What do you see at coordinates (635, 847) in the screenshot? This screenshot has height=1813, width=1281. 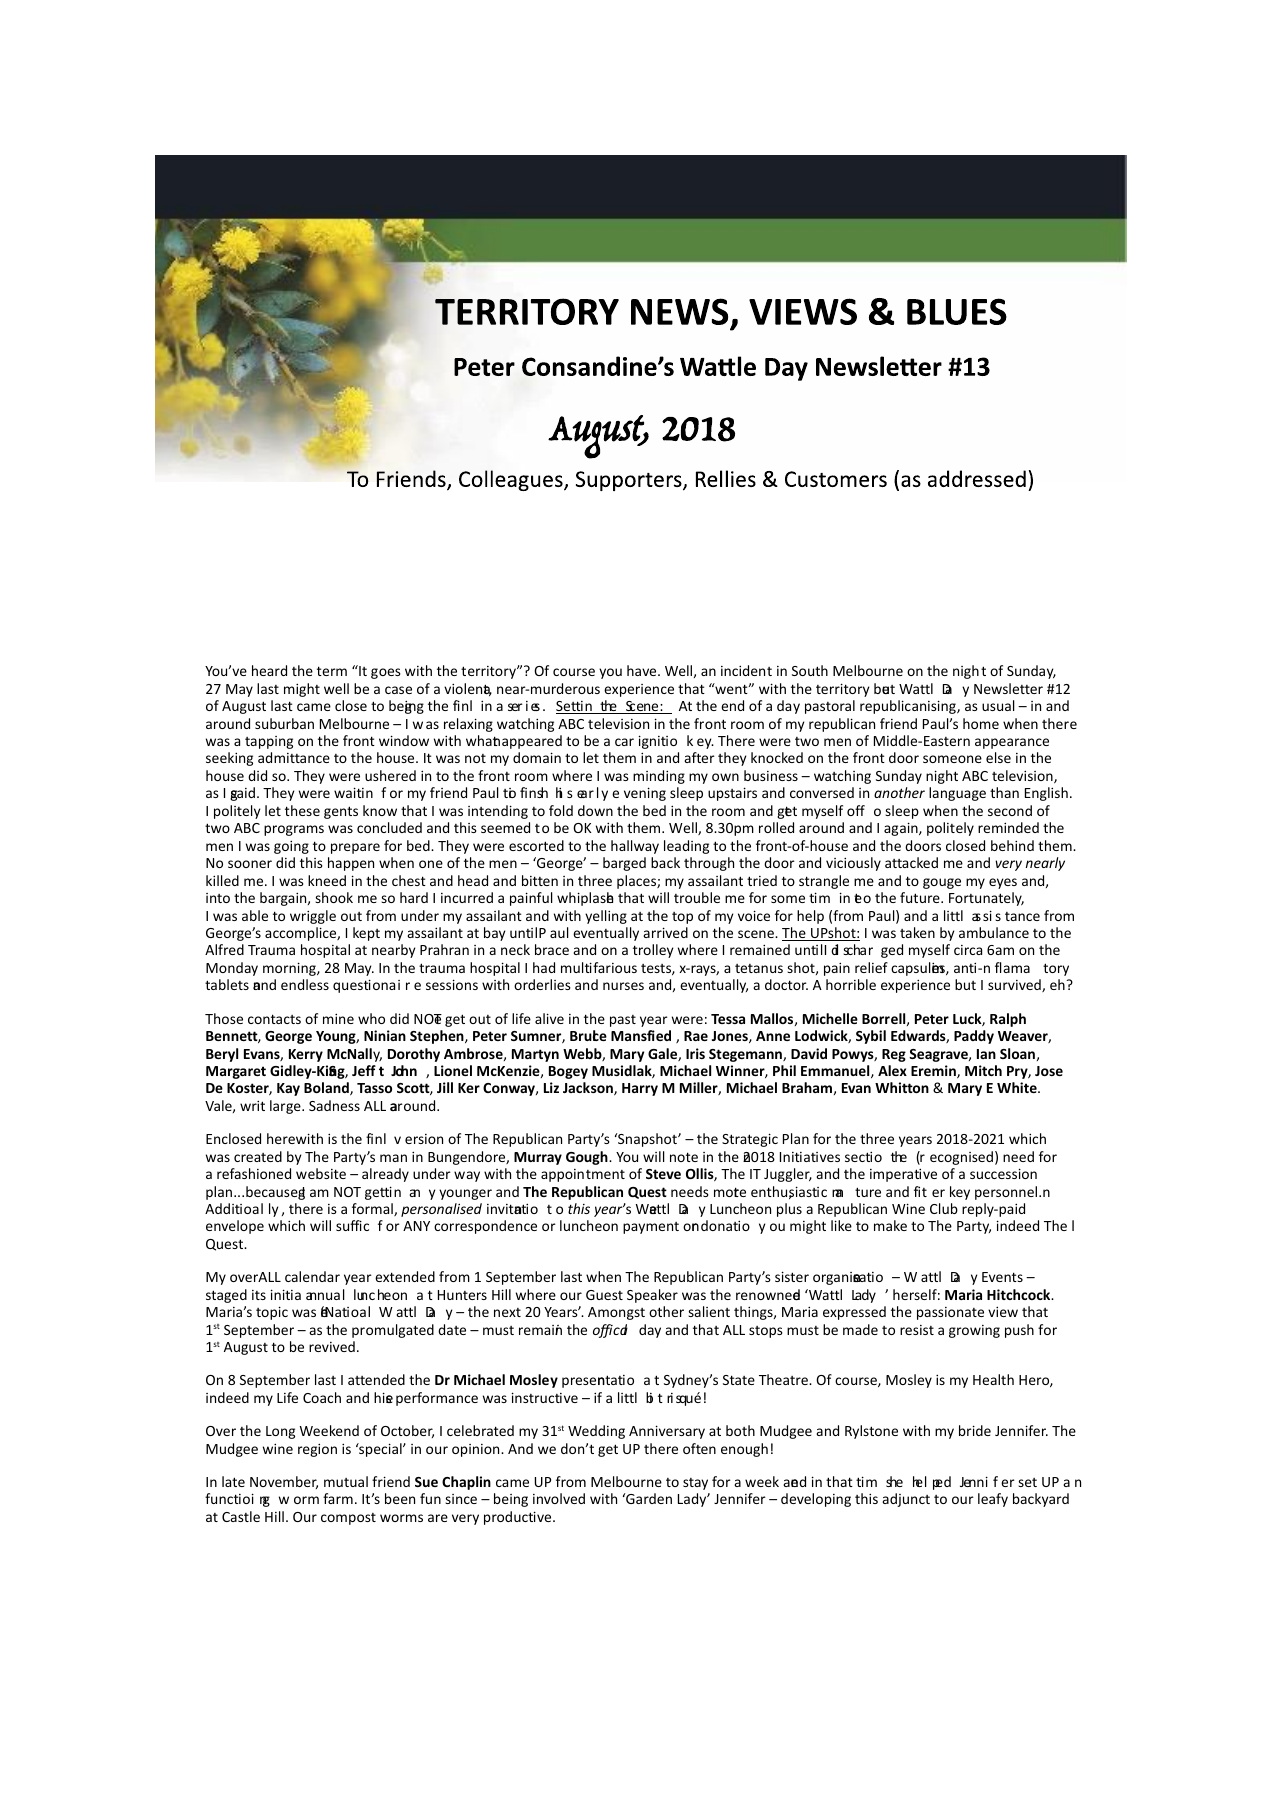 I see `hallway` at bounding box center [635, 847].
